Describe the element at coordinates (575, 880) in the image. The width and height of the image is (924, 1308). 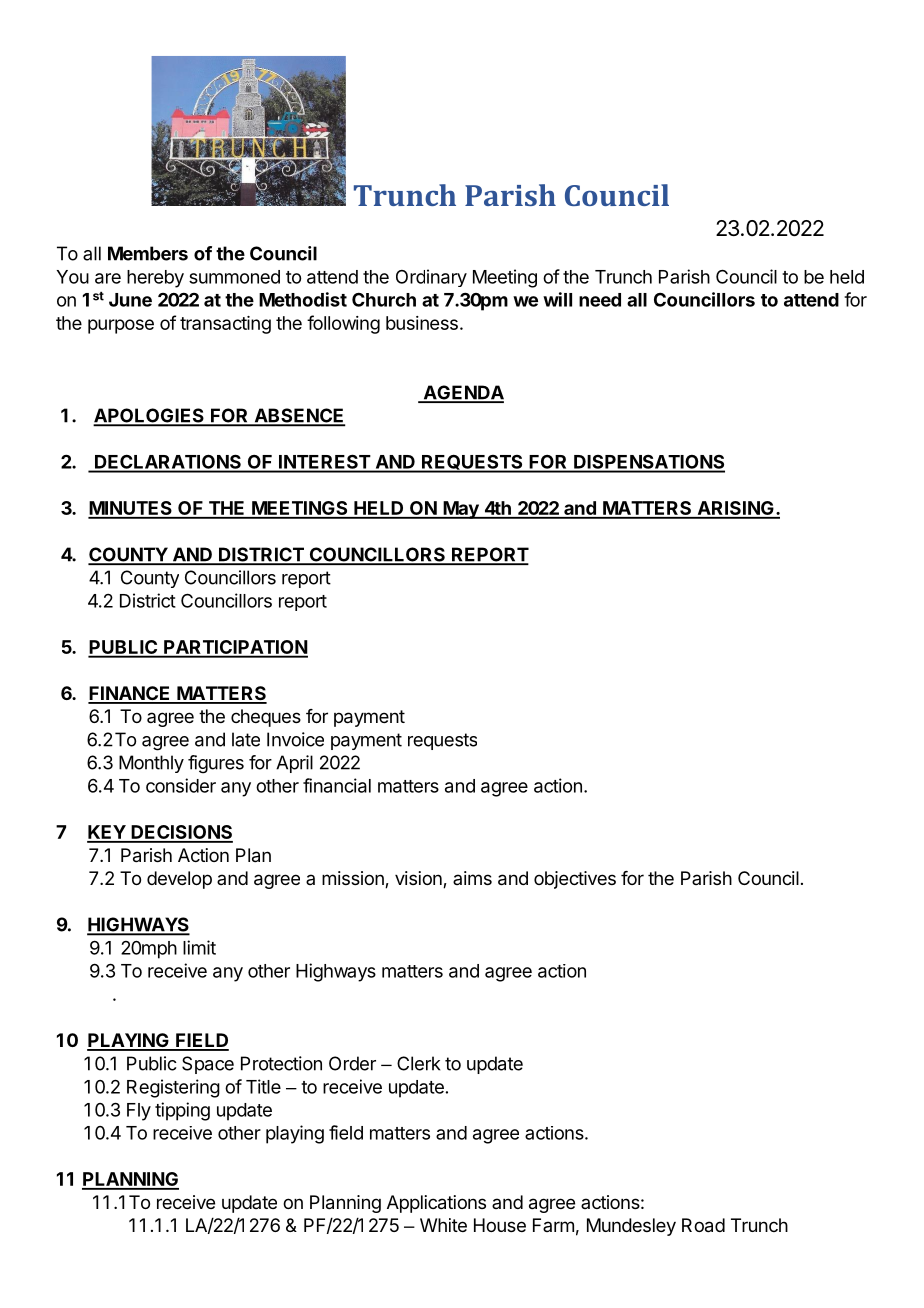
I see `objectives` at that location.
